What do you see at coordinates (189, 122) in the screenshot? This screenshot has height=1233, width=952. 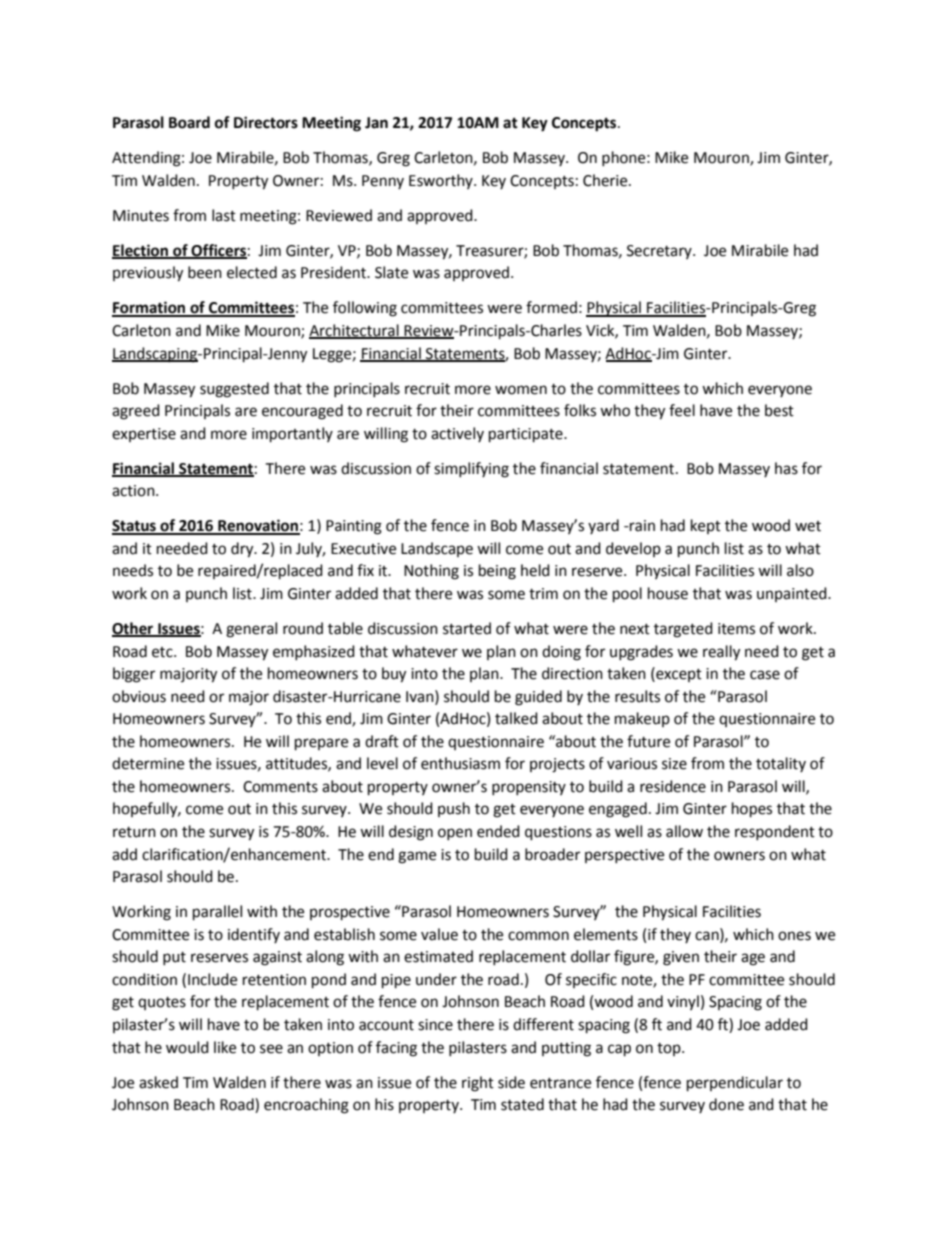 I see `Board` at bounding box center [189, 122].
